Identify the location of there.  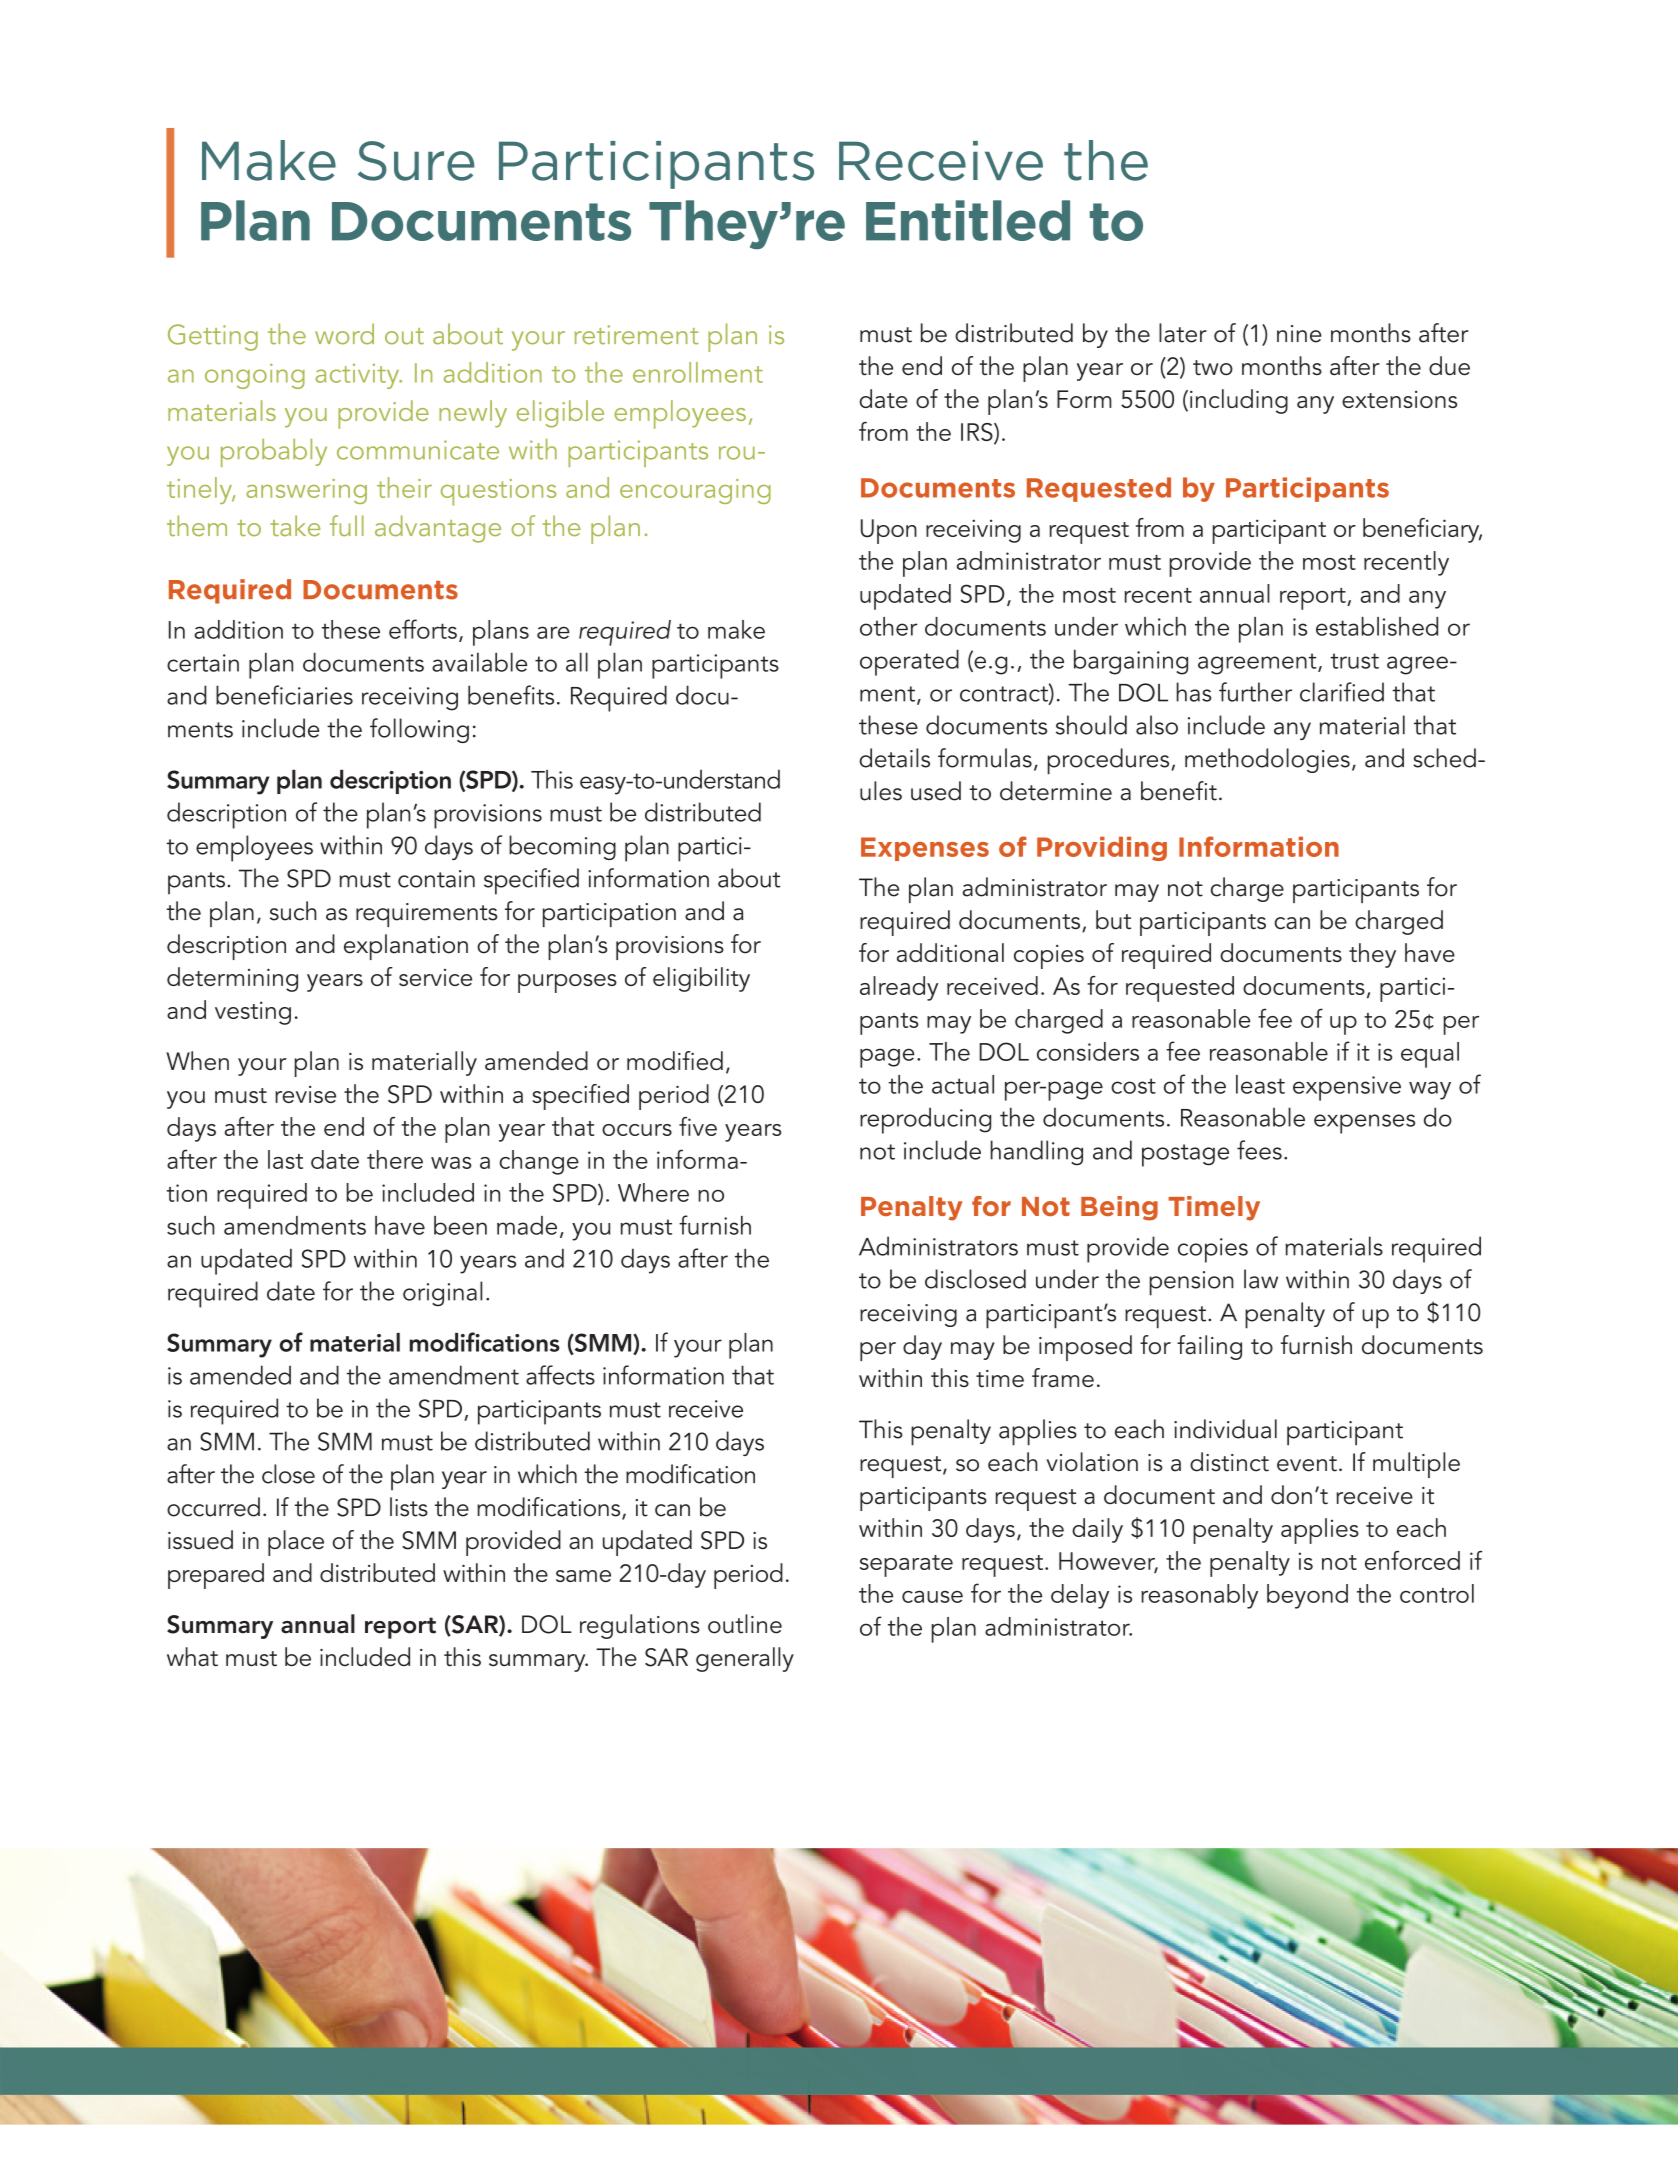
(395, 1159).
